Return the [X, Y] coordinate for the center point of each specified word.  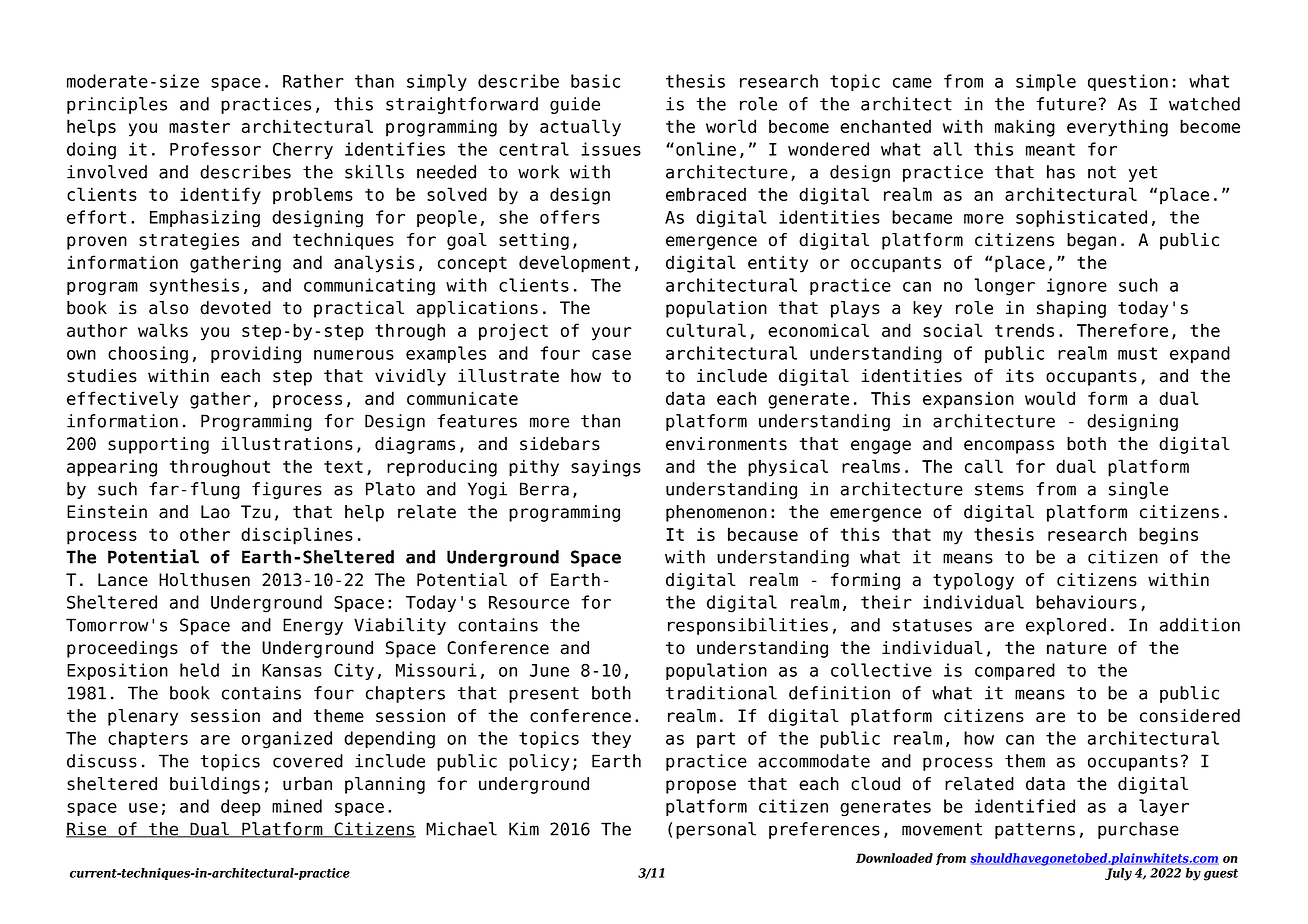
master [199, 126]
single [1138, 490]
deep [241, 807]
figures [287, 490]
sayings [606, 468]
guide [575, 105]
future [1066, 104]
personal [716, 830]
